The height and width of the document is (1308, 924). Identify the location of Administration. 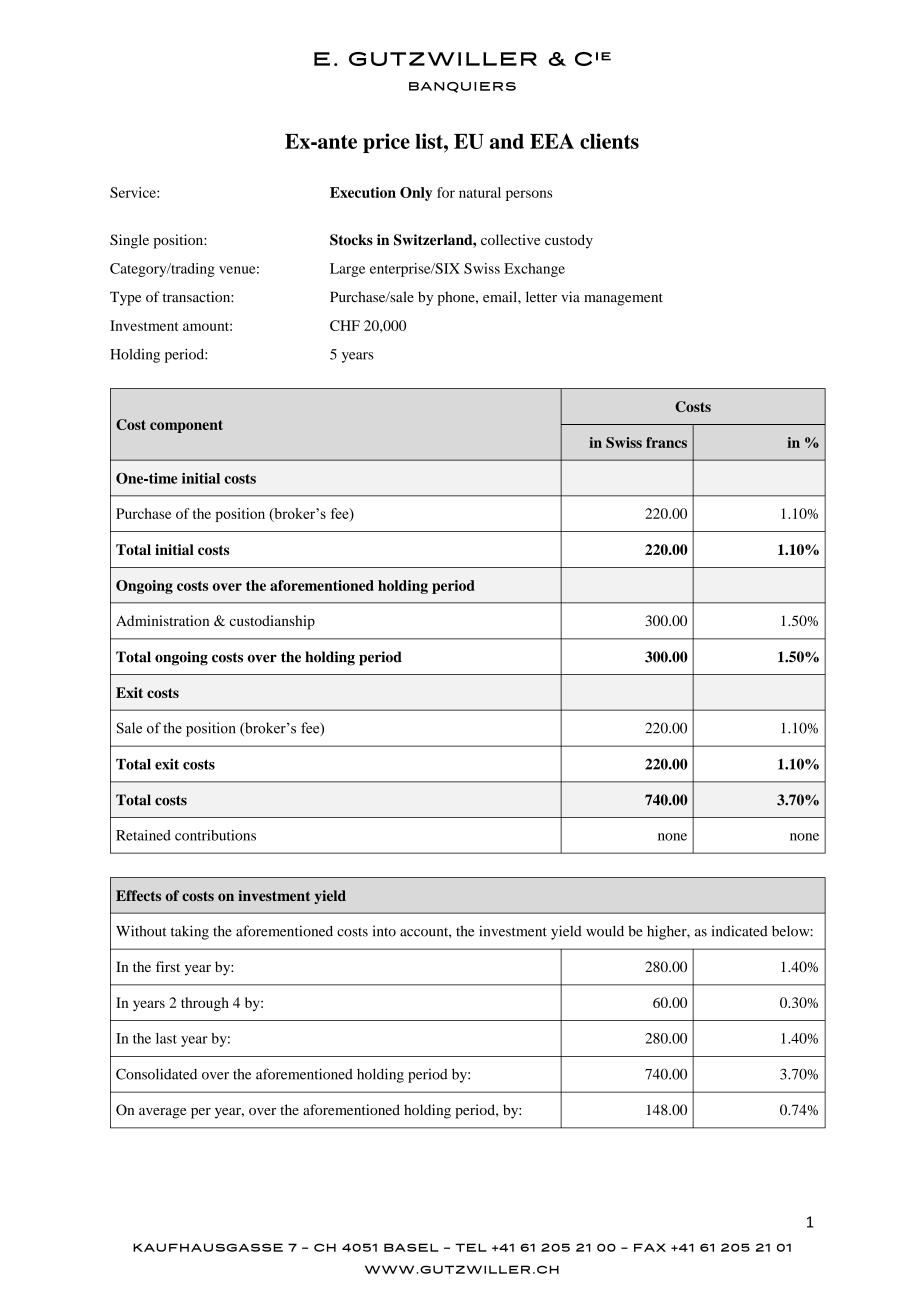
(162, 620).
